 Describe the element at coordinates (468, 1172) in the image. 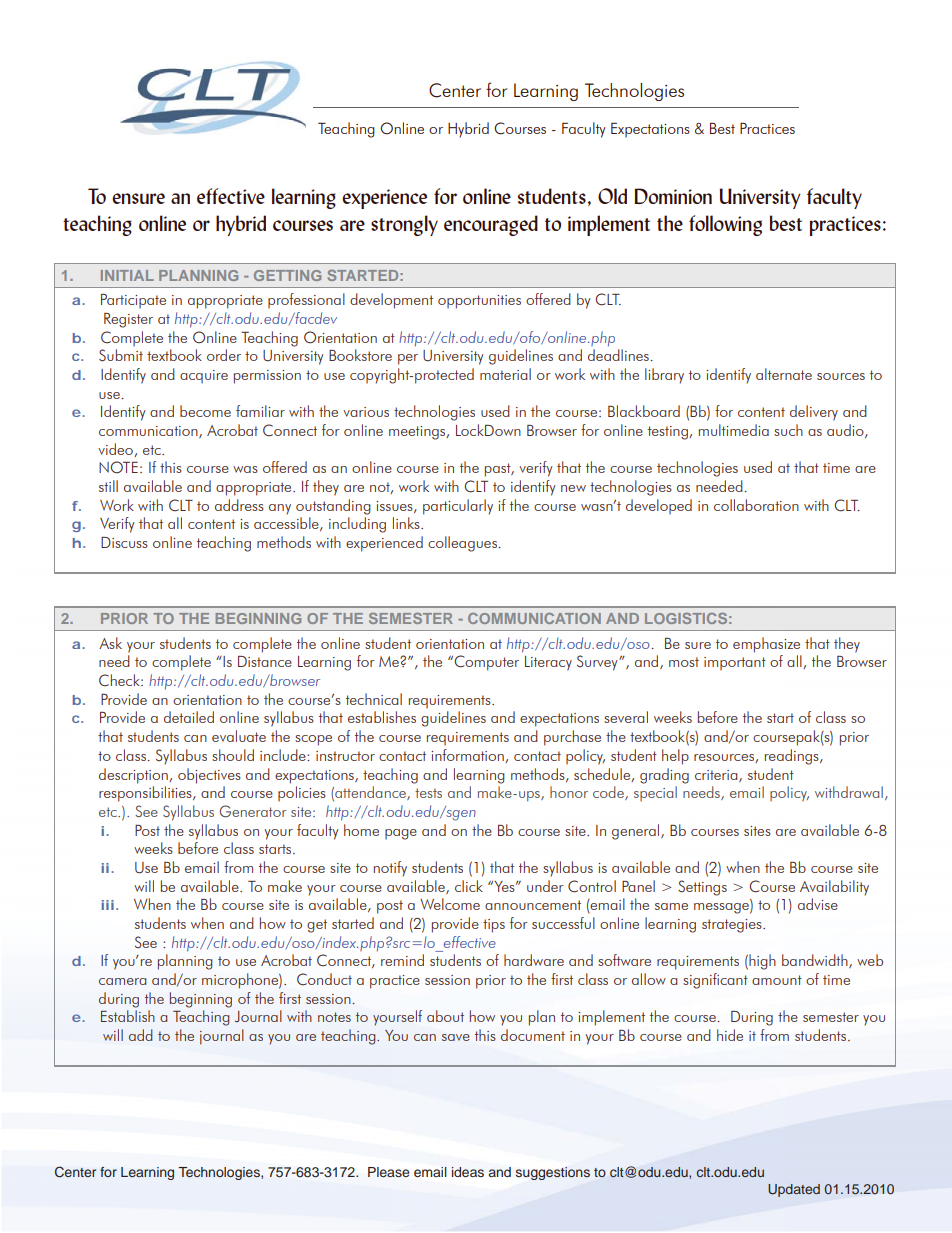

I see `ideas` at that location.
